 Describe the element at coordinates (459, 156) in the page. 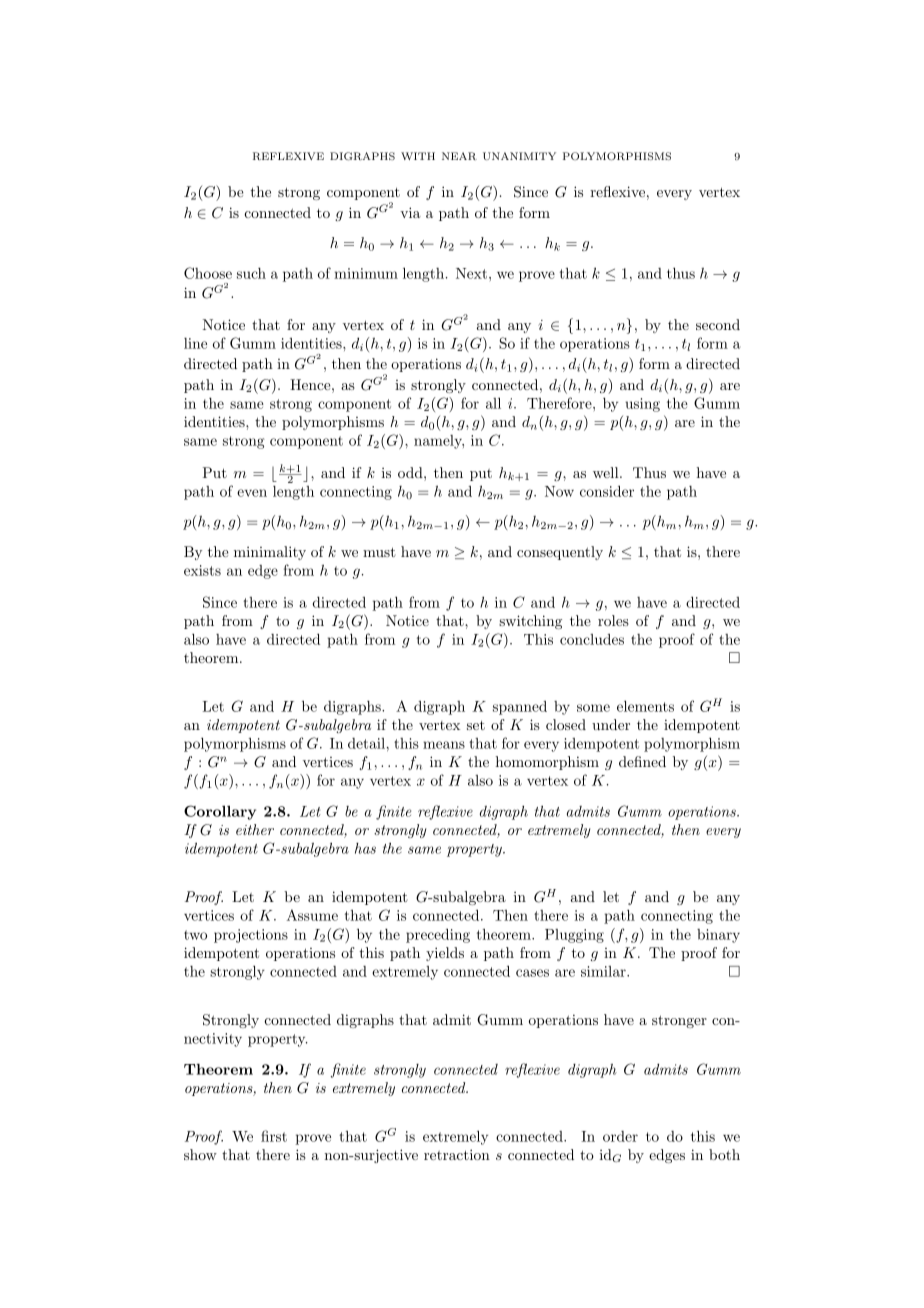

I see `NEAR` at that location.
